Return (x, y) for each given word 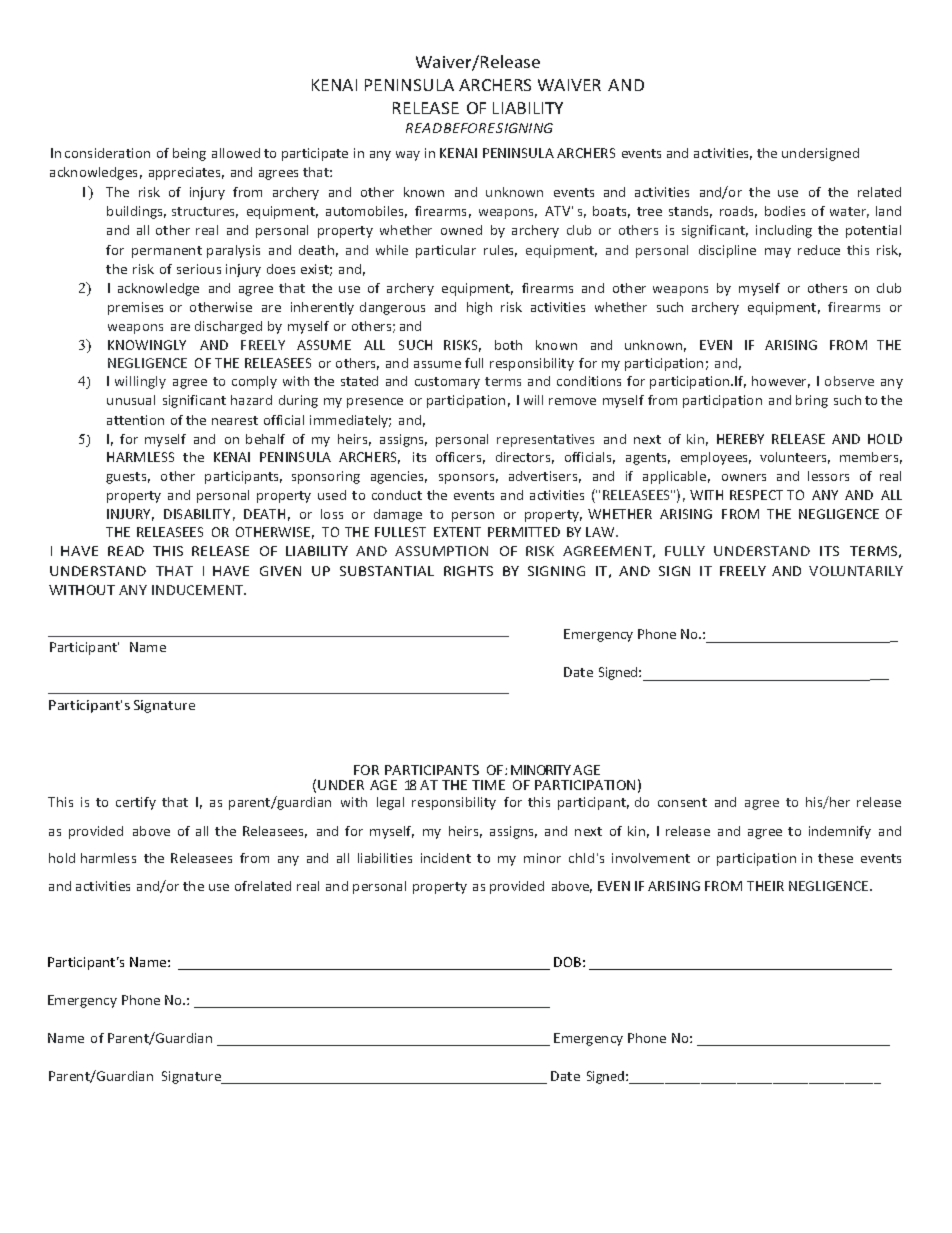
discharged (228, 327)
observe (849, 381)
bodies (785, 211)
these (835, 858)
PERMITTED (524, 532)
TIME (488, 785)
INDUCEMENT (199, 590)
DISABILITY (197, 514)
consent (682, 802)
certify (136, 803)
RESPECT (756, 495)
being (189, 154)
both (508, 345)
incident (446, 858)
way (408, 156)
